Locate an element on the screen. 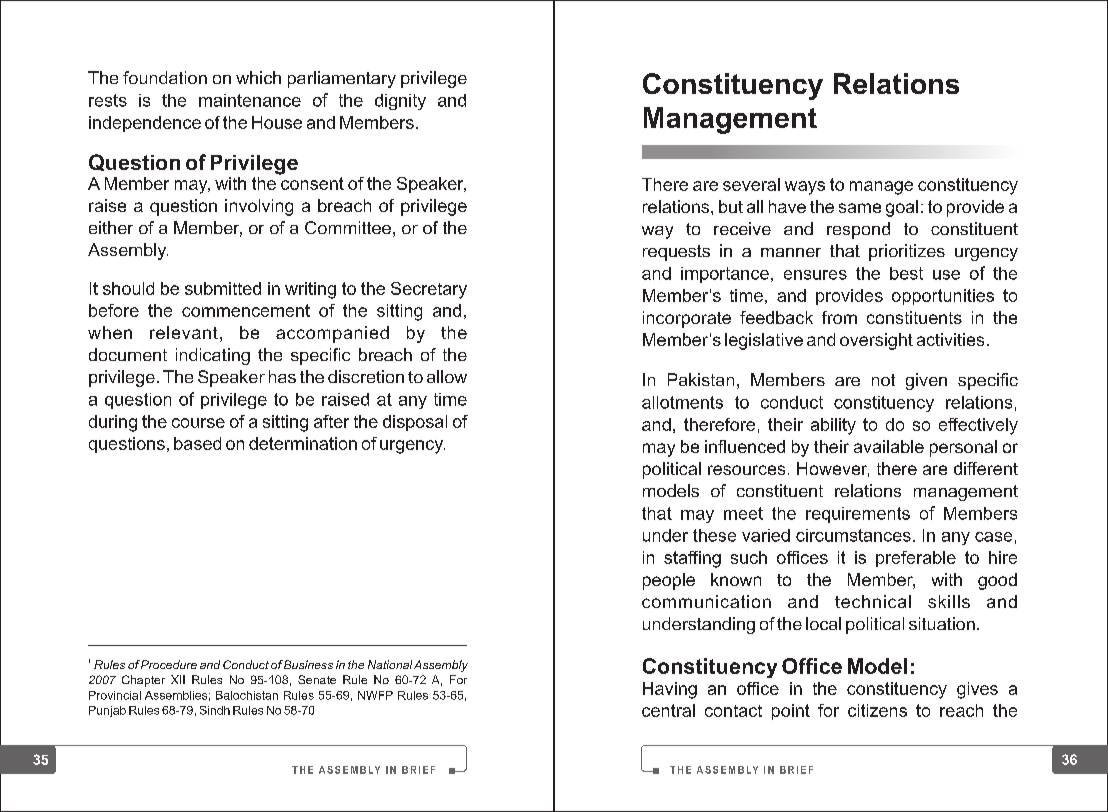  Balochistan is located at coordinates (247, 695).
